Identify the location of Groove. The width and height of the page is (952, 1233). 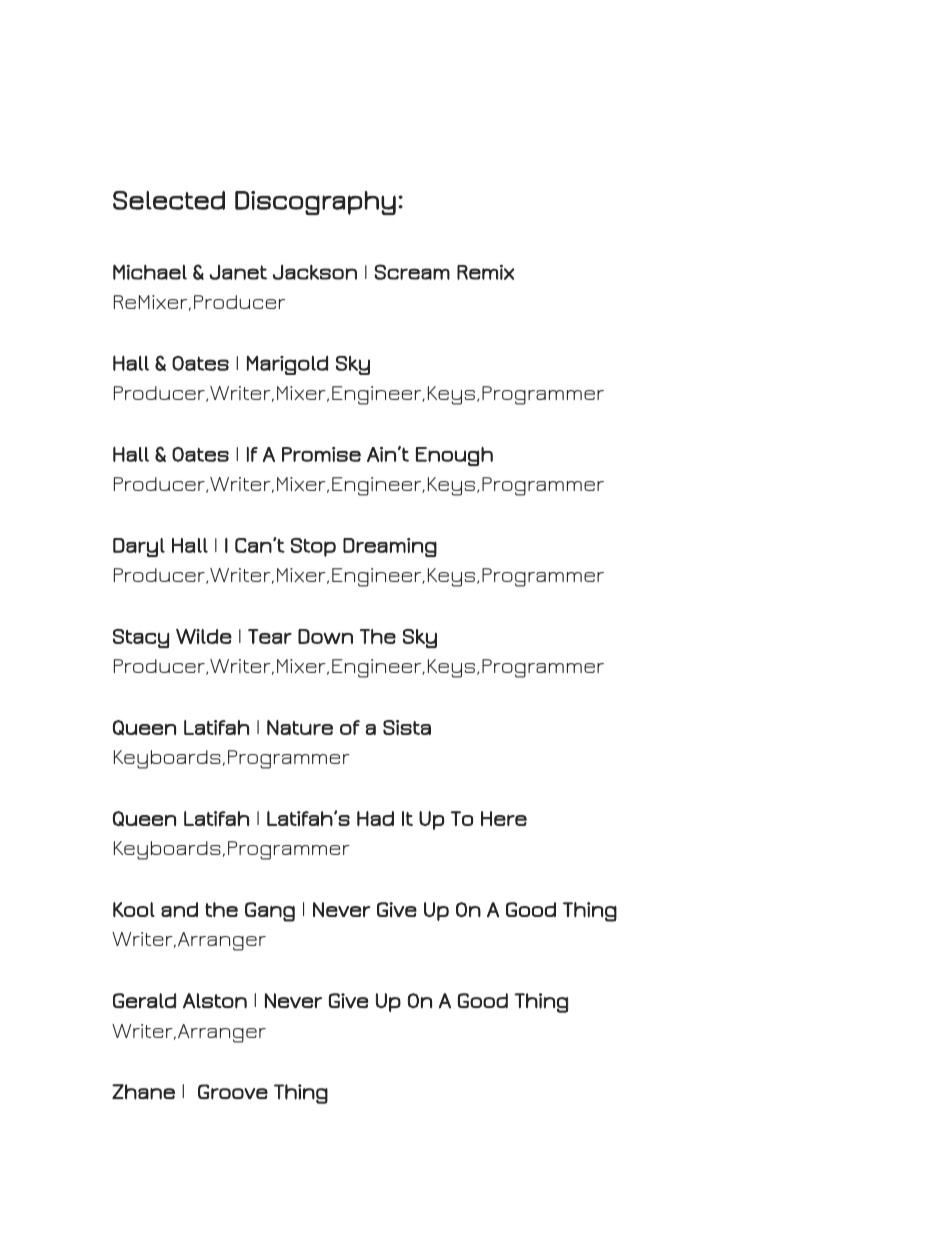
(233, 1092).
